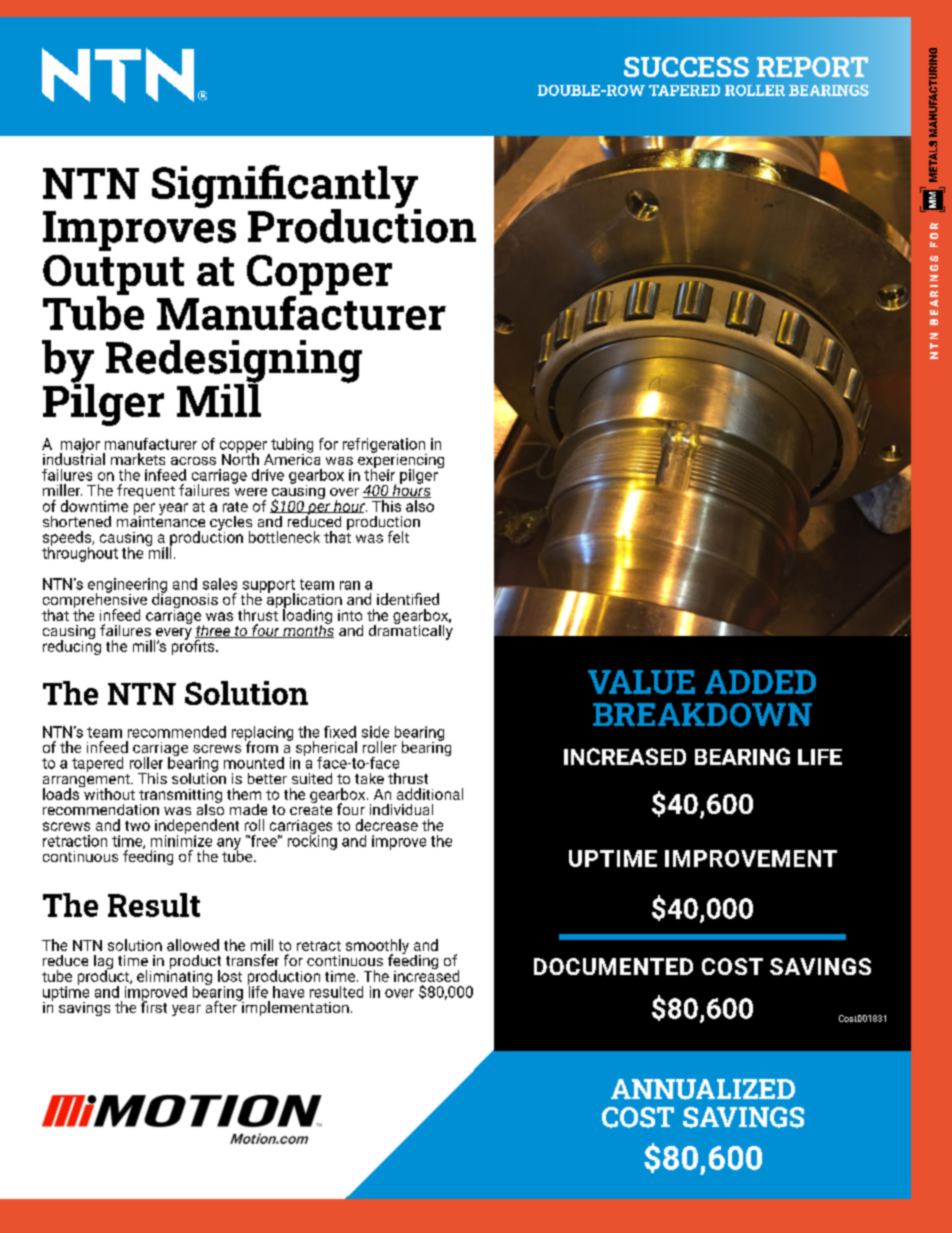  Describe the element at coordinates (286, 187) in the image. I see `Significantly` at that location.
